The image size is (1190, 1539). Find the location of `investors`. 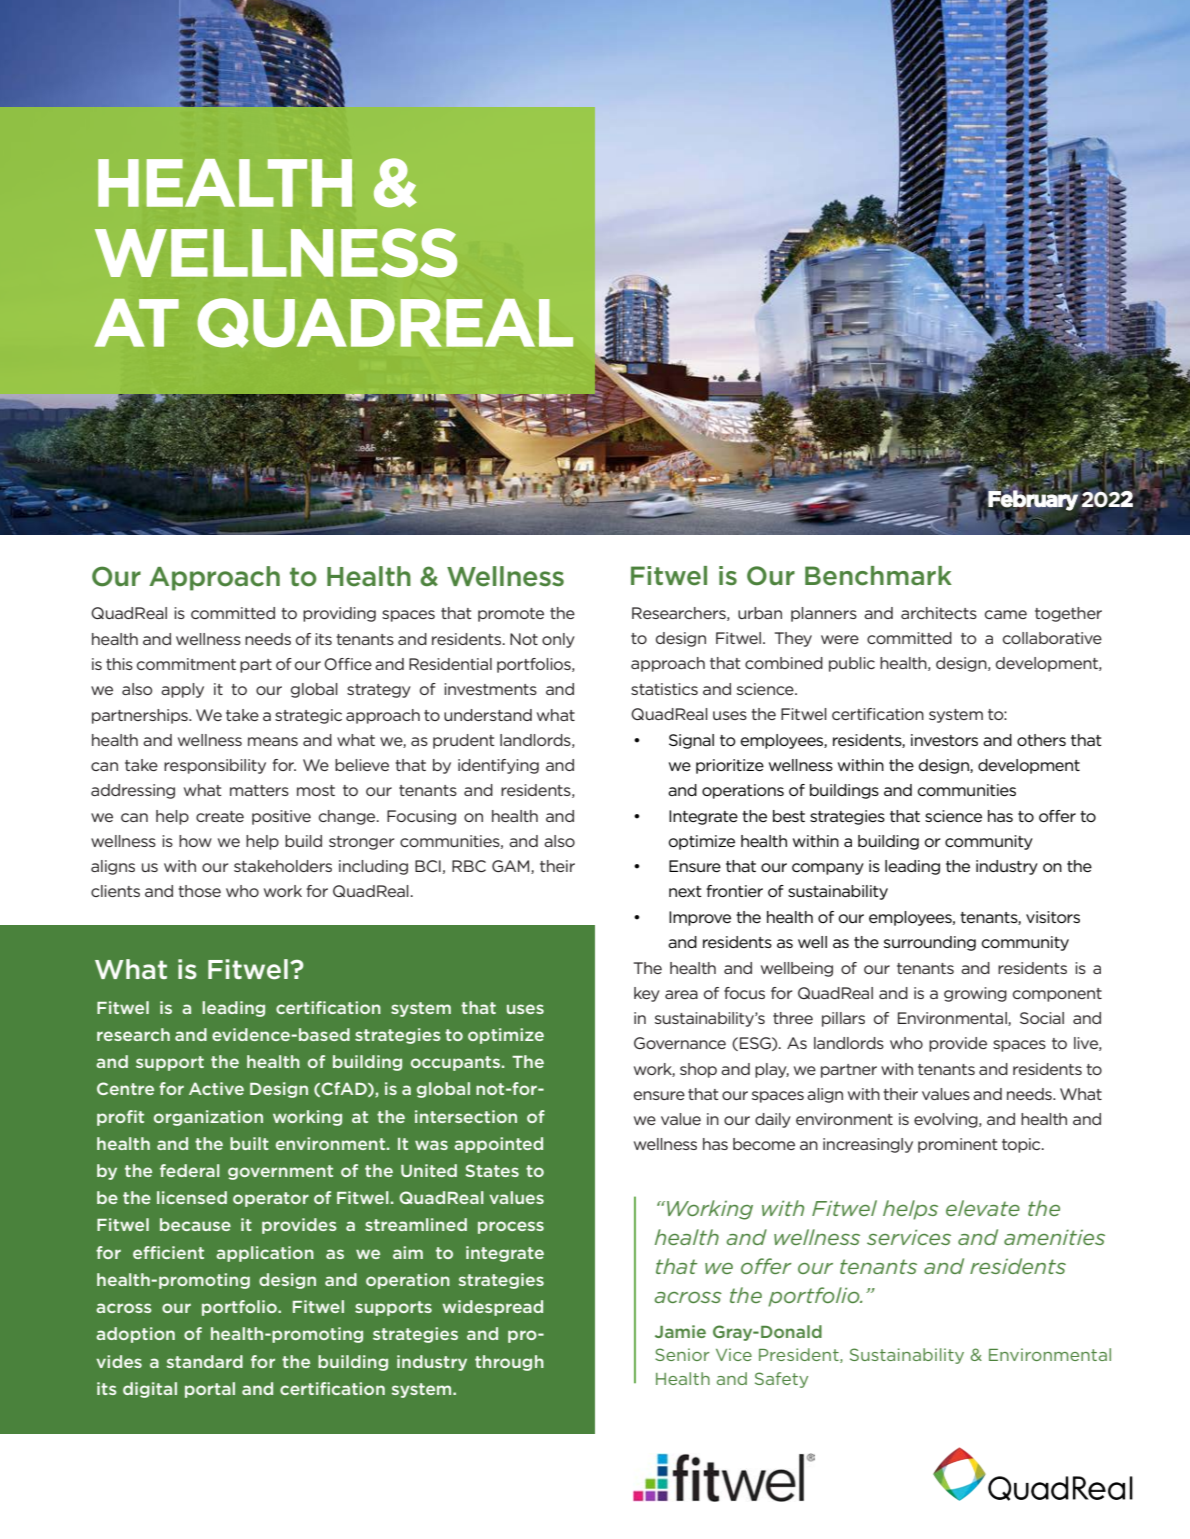

investors is located at coordinates (944, 740).
